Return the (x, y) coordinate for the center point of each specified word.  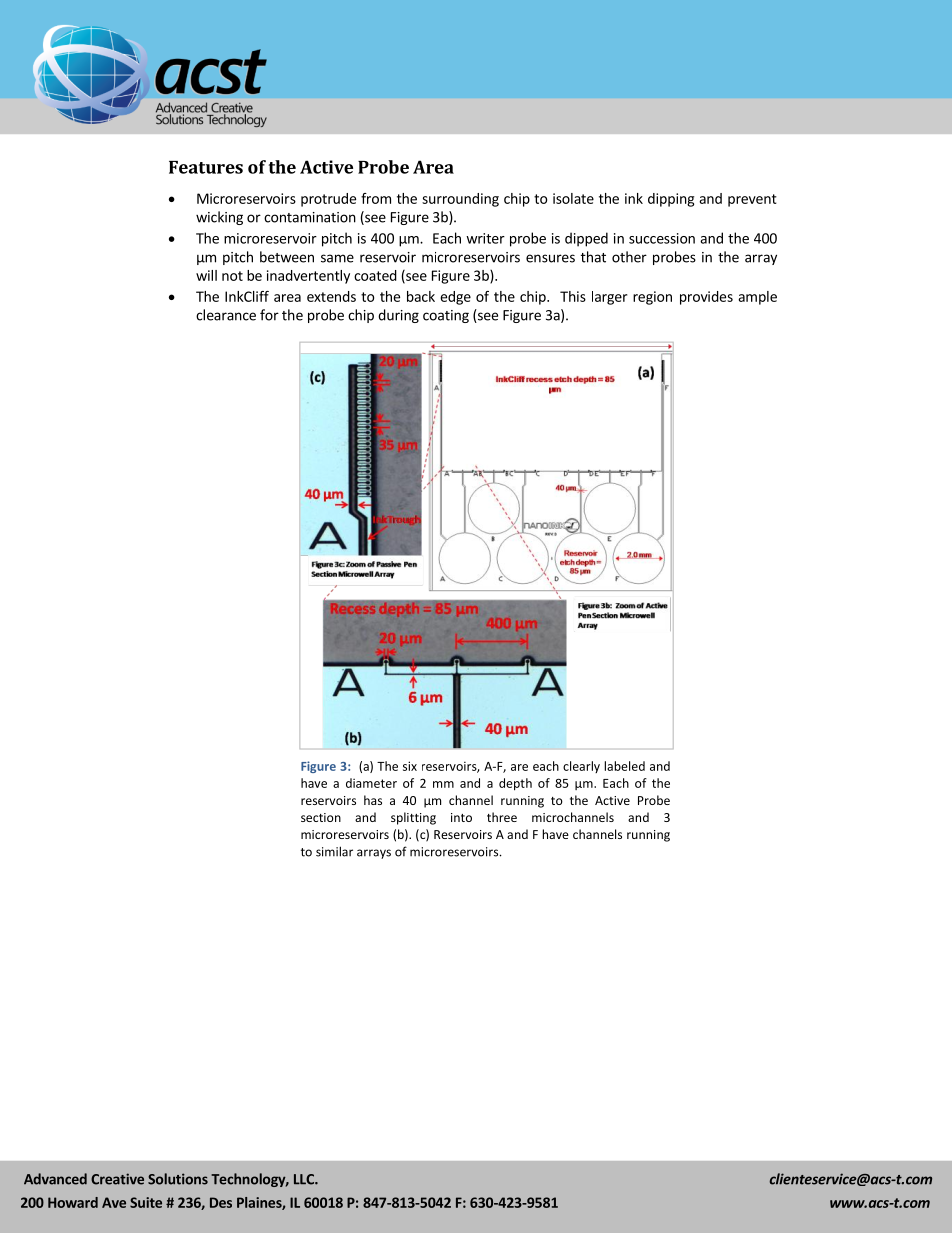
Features (206, 167)
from (376, 198)
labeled (624, 766)
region (652, 298)
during (398, 316)
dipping (671, 200)
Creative (117, 1179)
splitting (413, 818)
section (321, 817)
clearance (226, 315)
